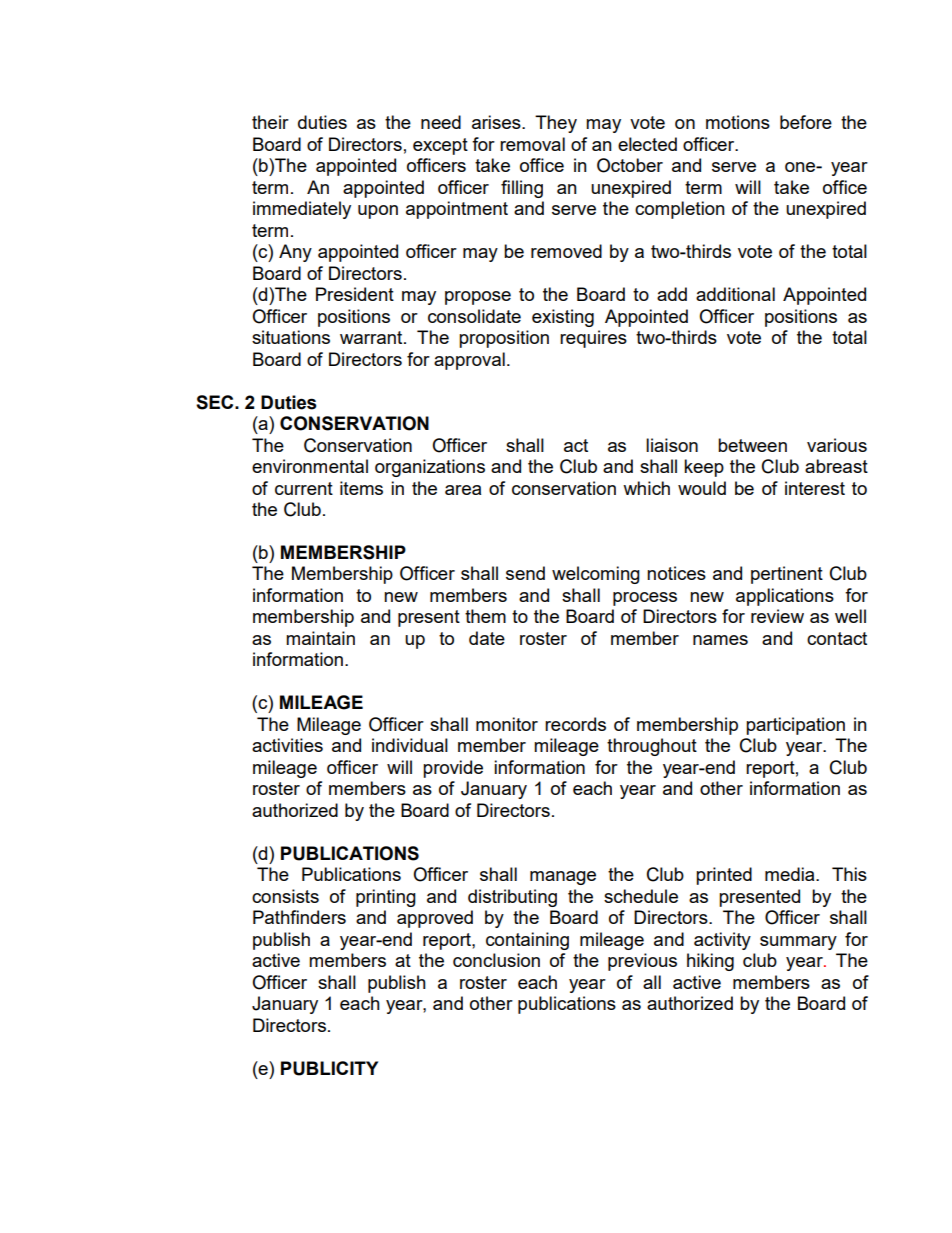 The width and height of the image is (952, 1233). I want to click on activities, so click(287, 745).
